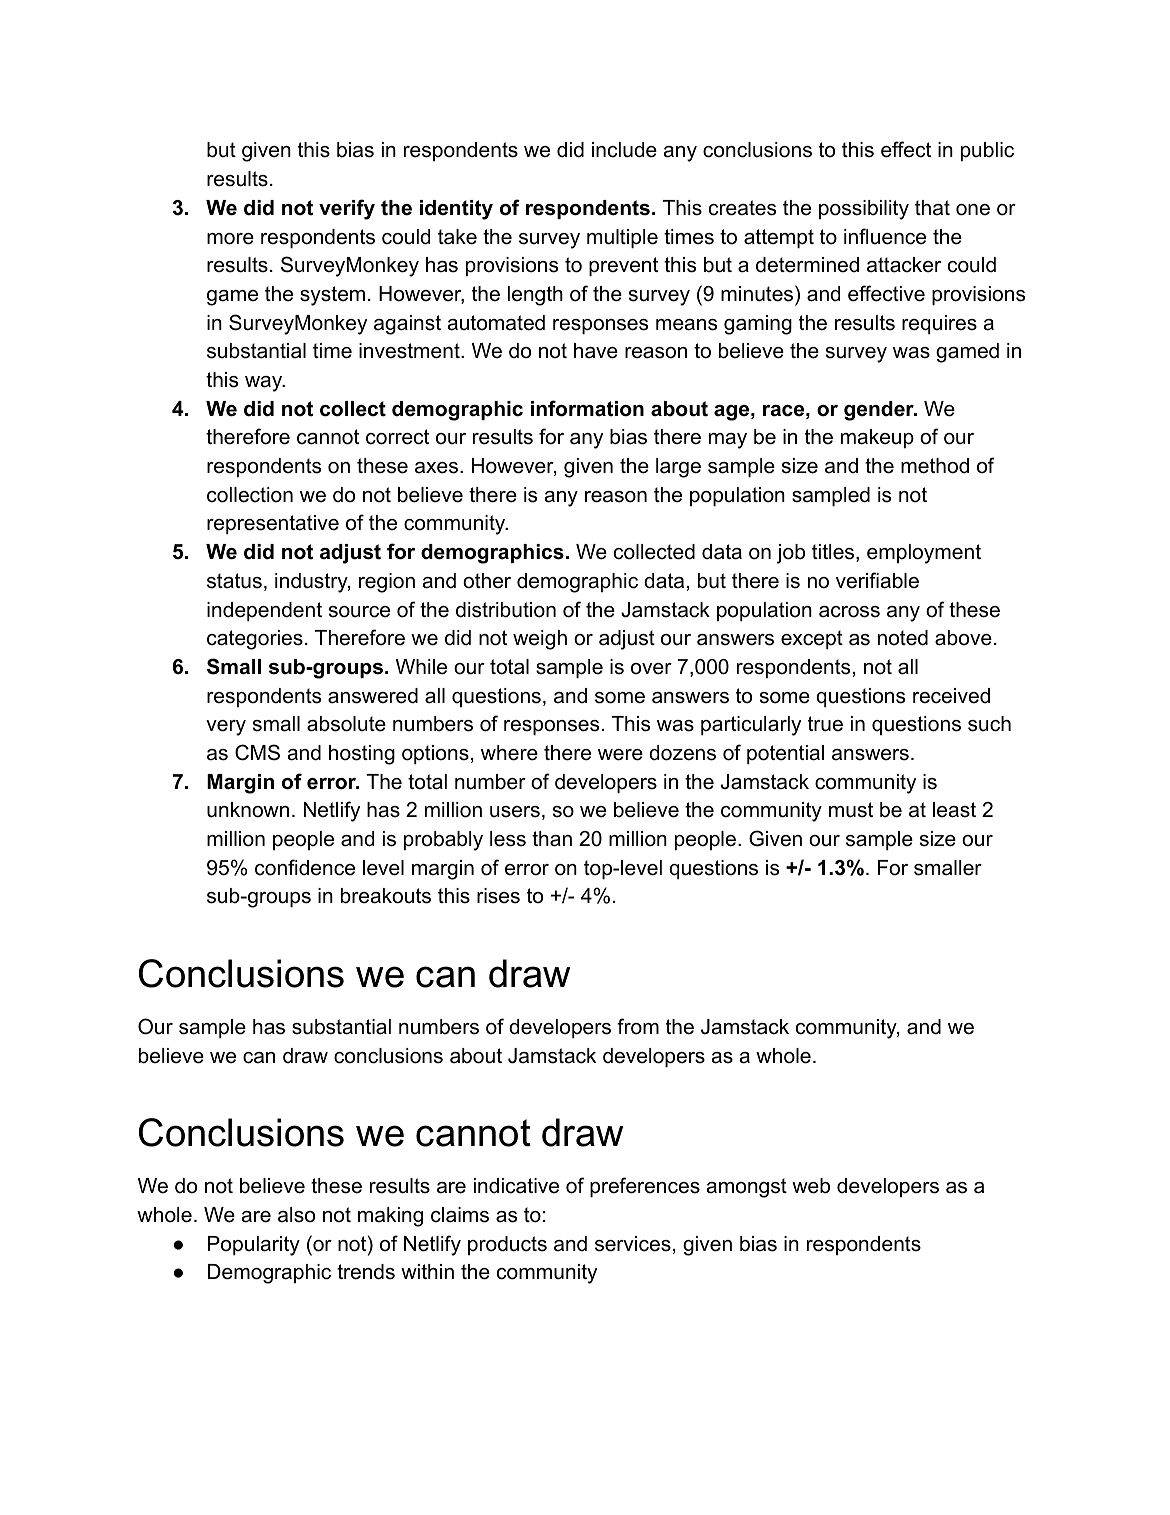 The width and height of the screenshot is (1170, 1515). What do you see at coordinates (877, 438) in the screenshot?
I see `makeup` at bounding box center [877, 438].
